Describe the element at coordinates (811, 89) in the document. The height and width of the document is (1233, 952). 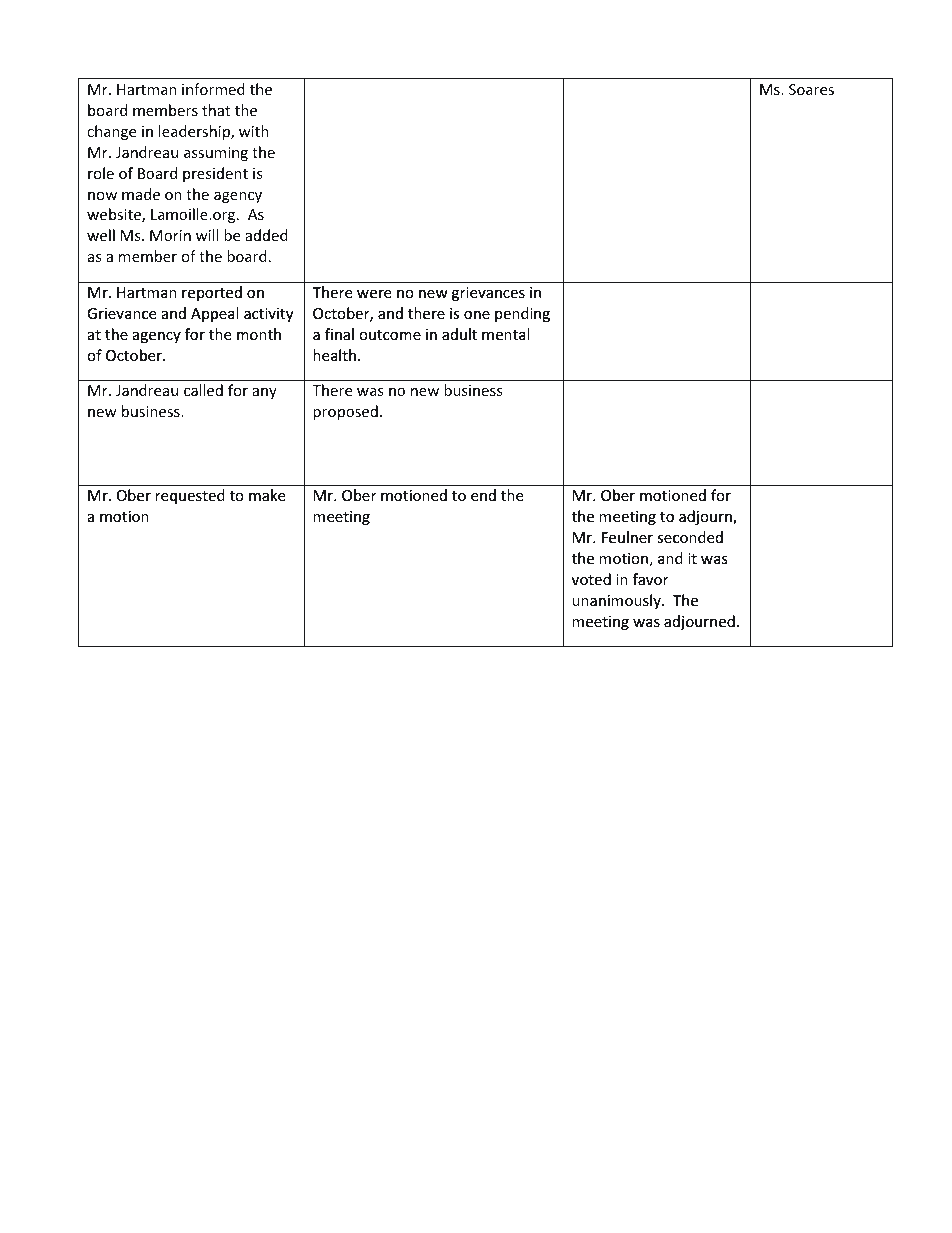
I see `Soares` at that location.
